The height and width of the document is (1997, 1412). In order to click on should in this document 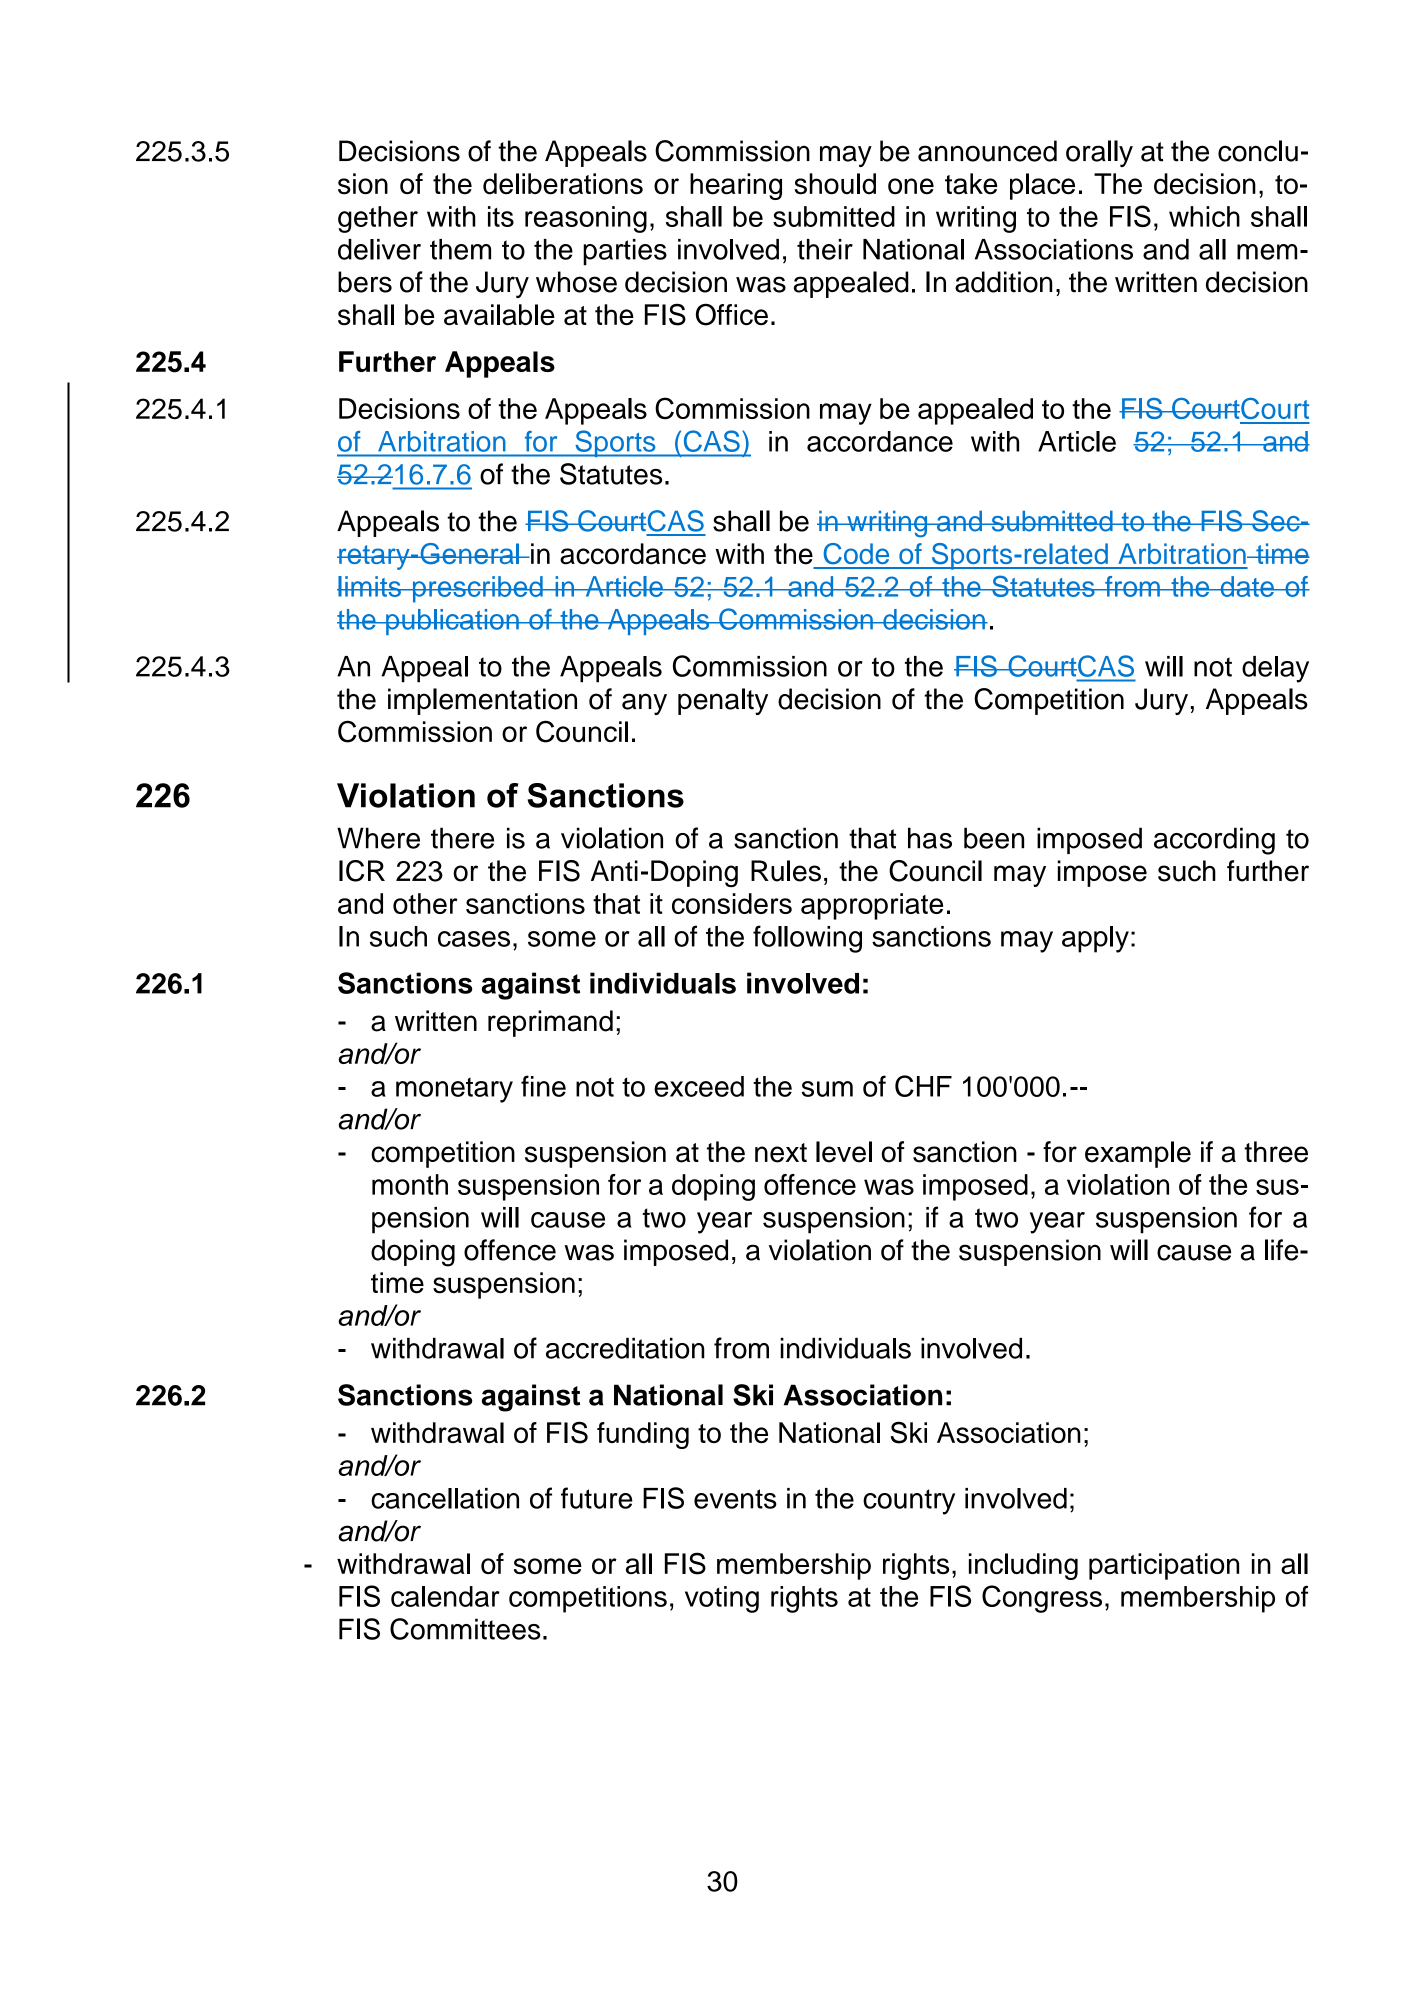, I will do `click(835, 184)`.
